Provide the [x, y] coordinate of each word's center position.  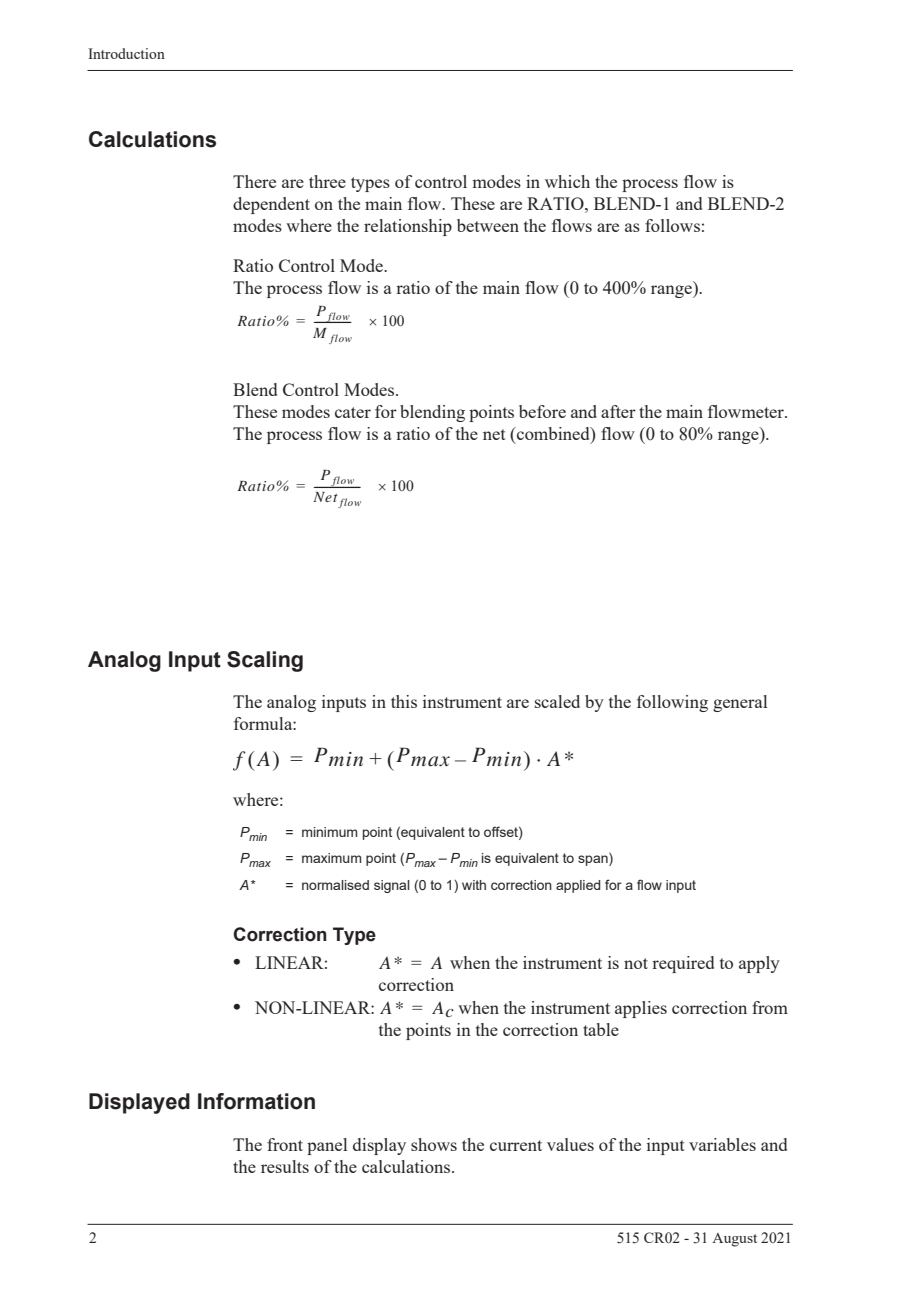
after [618, 411]
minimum [329, 832]
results [285, 1166]
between [488, 225]
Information [256, 1101]
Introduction [126, 53]
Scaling [265, 661]
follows [672, 225]
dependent [271, 205]
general [740, 703]
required [683, 964]
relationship [408, 227]
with [474, 885]
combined [553, 433]
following [672, 703]
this [404, 701]
